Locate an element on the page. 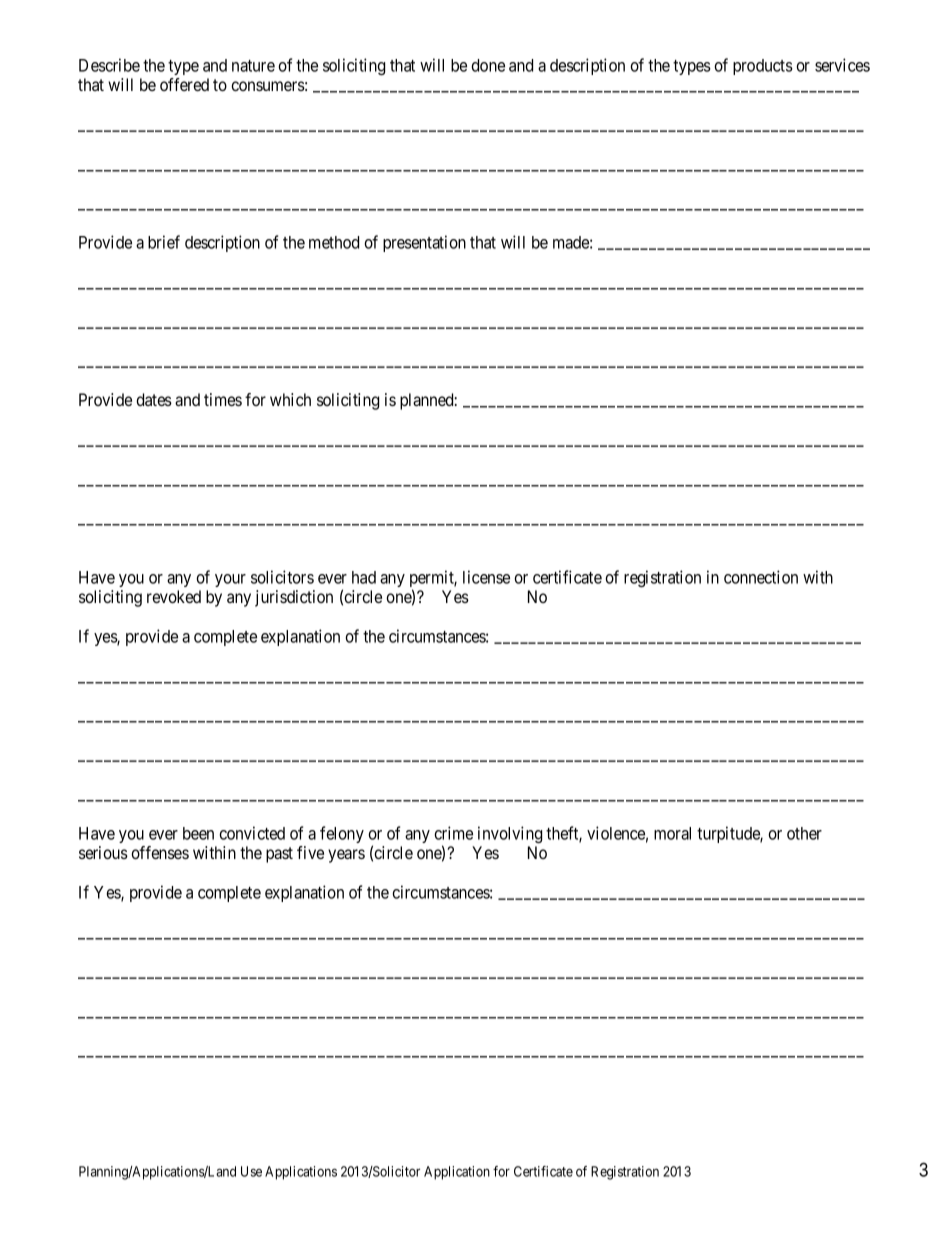 This page has height=1233, width=952. presentation is located at coordinates (424, 243).
